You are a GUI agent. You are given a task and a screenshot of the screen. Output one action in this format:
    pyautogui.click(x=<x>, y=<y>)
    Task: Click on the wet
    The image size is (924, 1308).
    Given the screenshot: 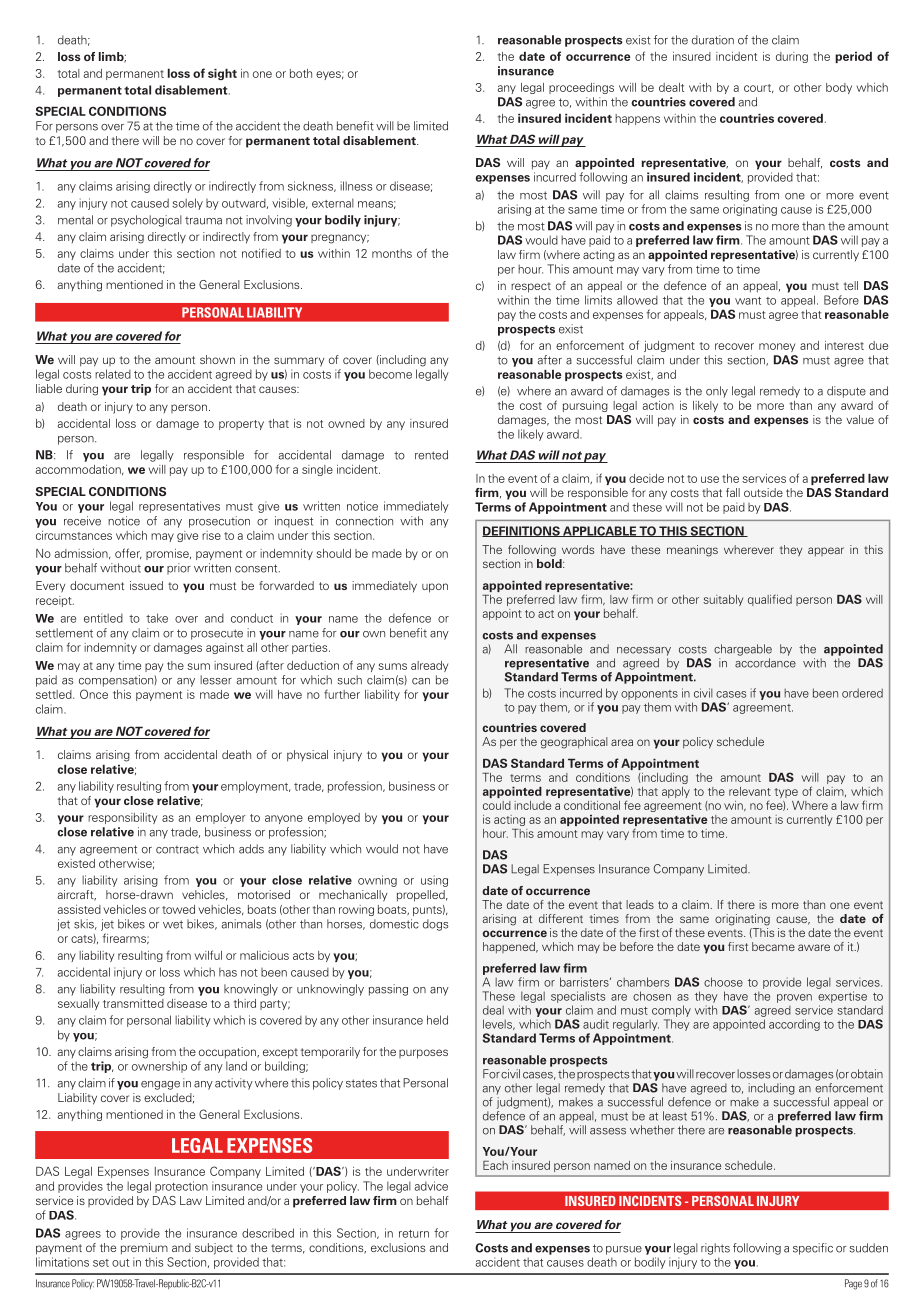 What is the action you would take?
    pyautogui.click(x=173, y=924)
